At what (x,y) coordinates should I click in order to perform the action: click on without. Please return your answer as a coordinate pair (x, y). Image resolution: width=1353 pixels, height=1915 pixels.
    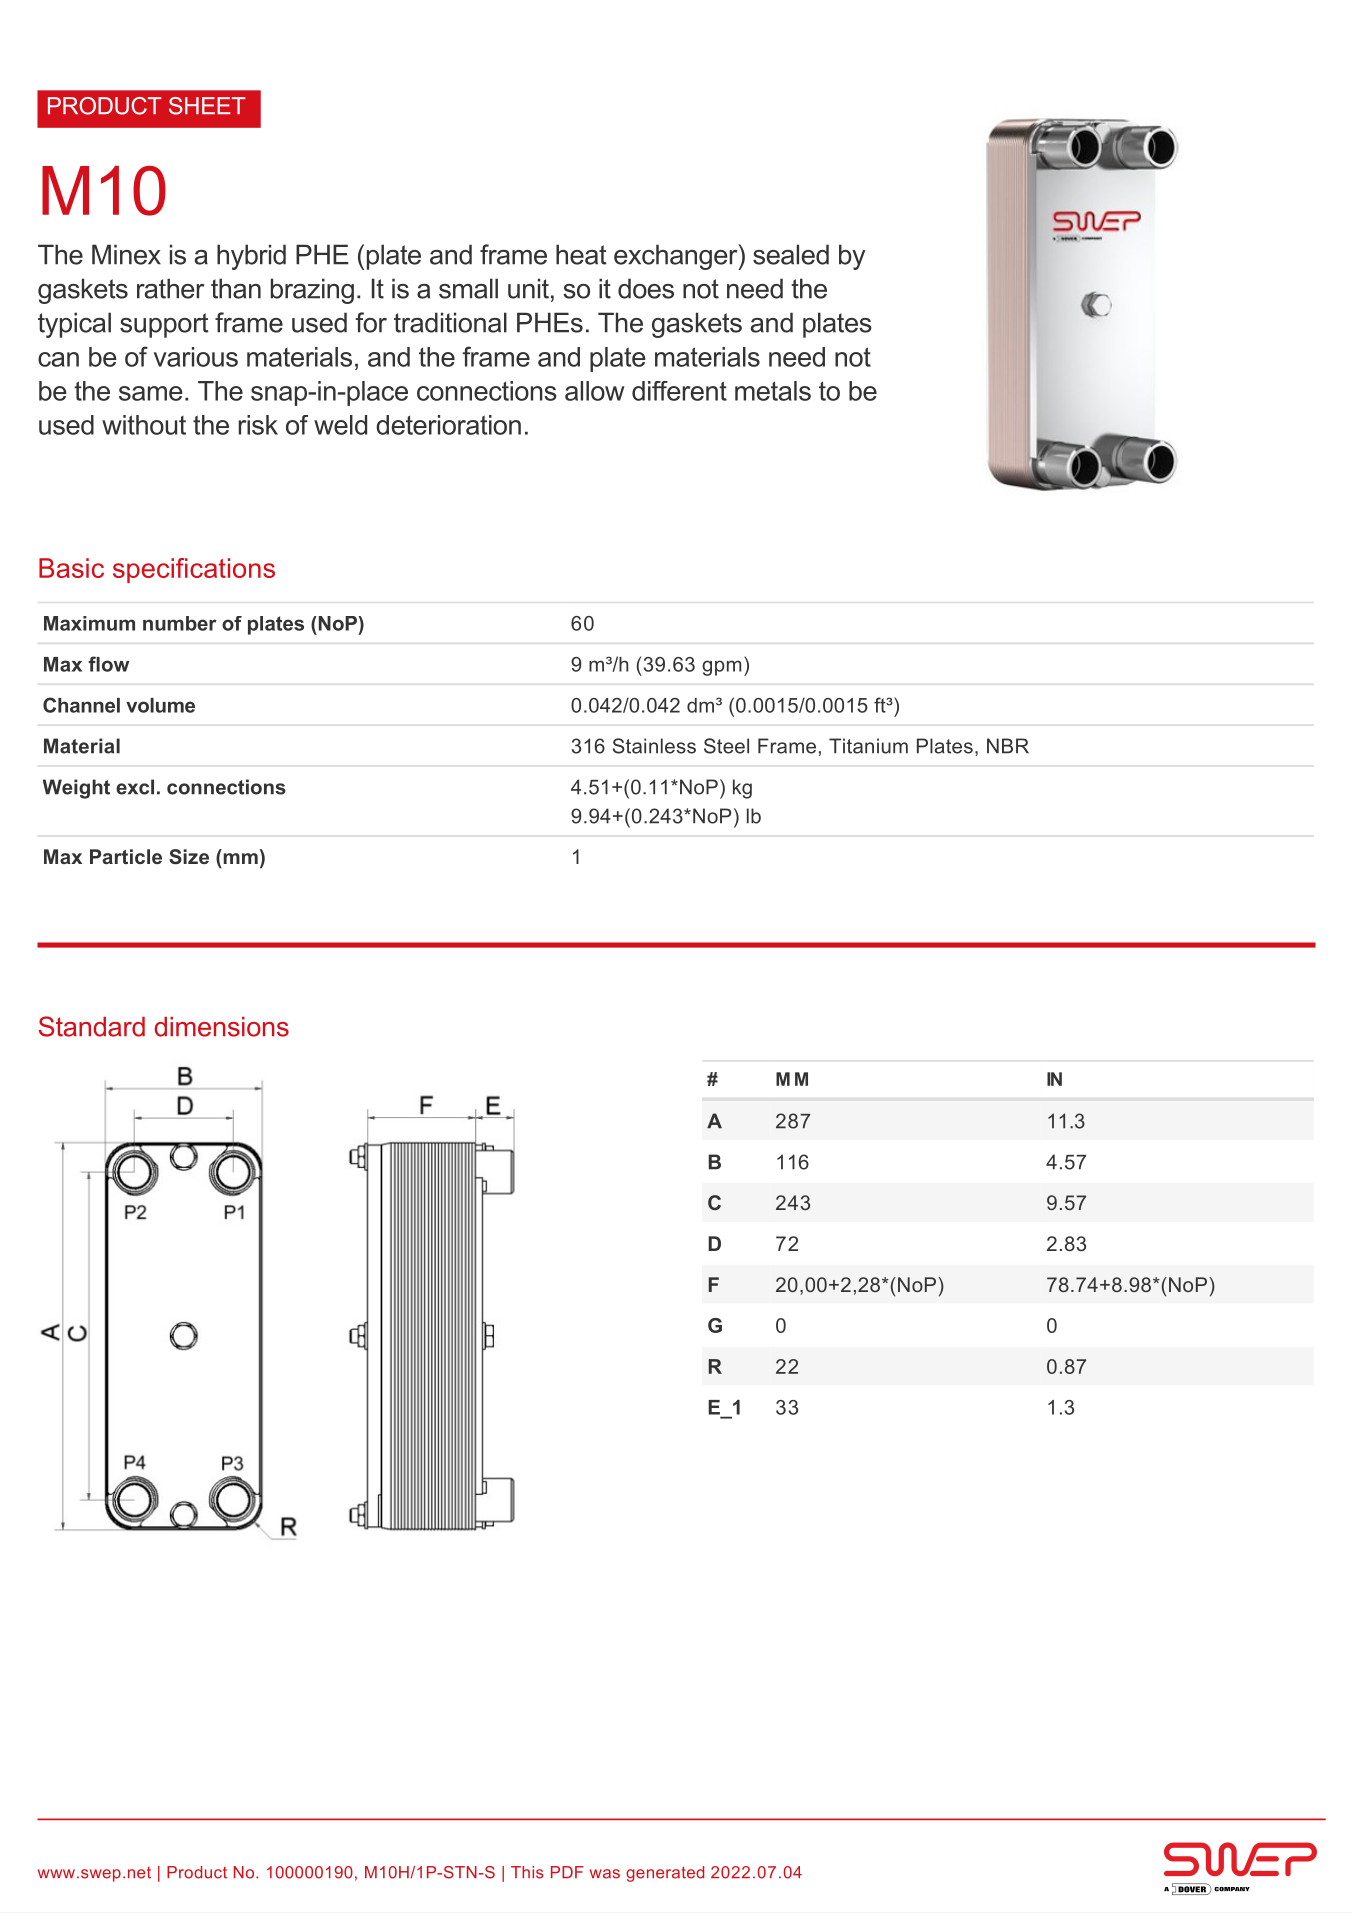
    Looking at the image, I should click on (144, 425).
